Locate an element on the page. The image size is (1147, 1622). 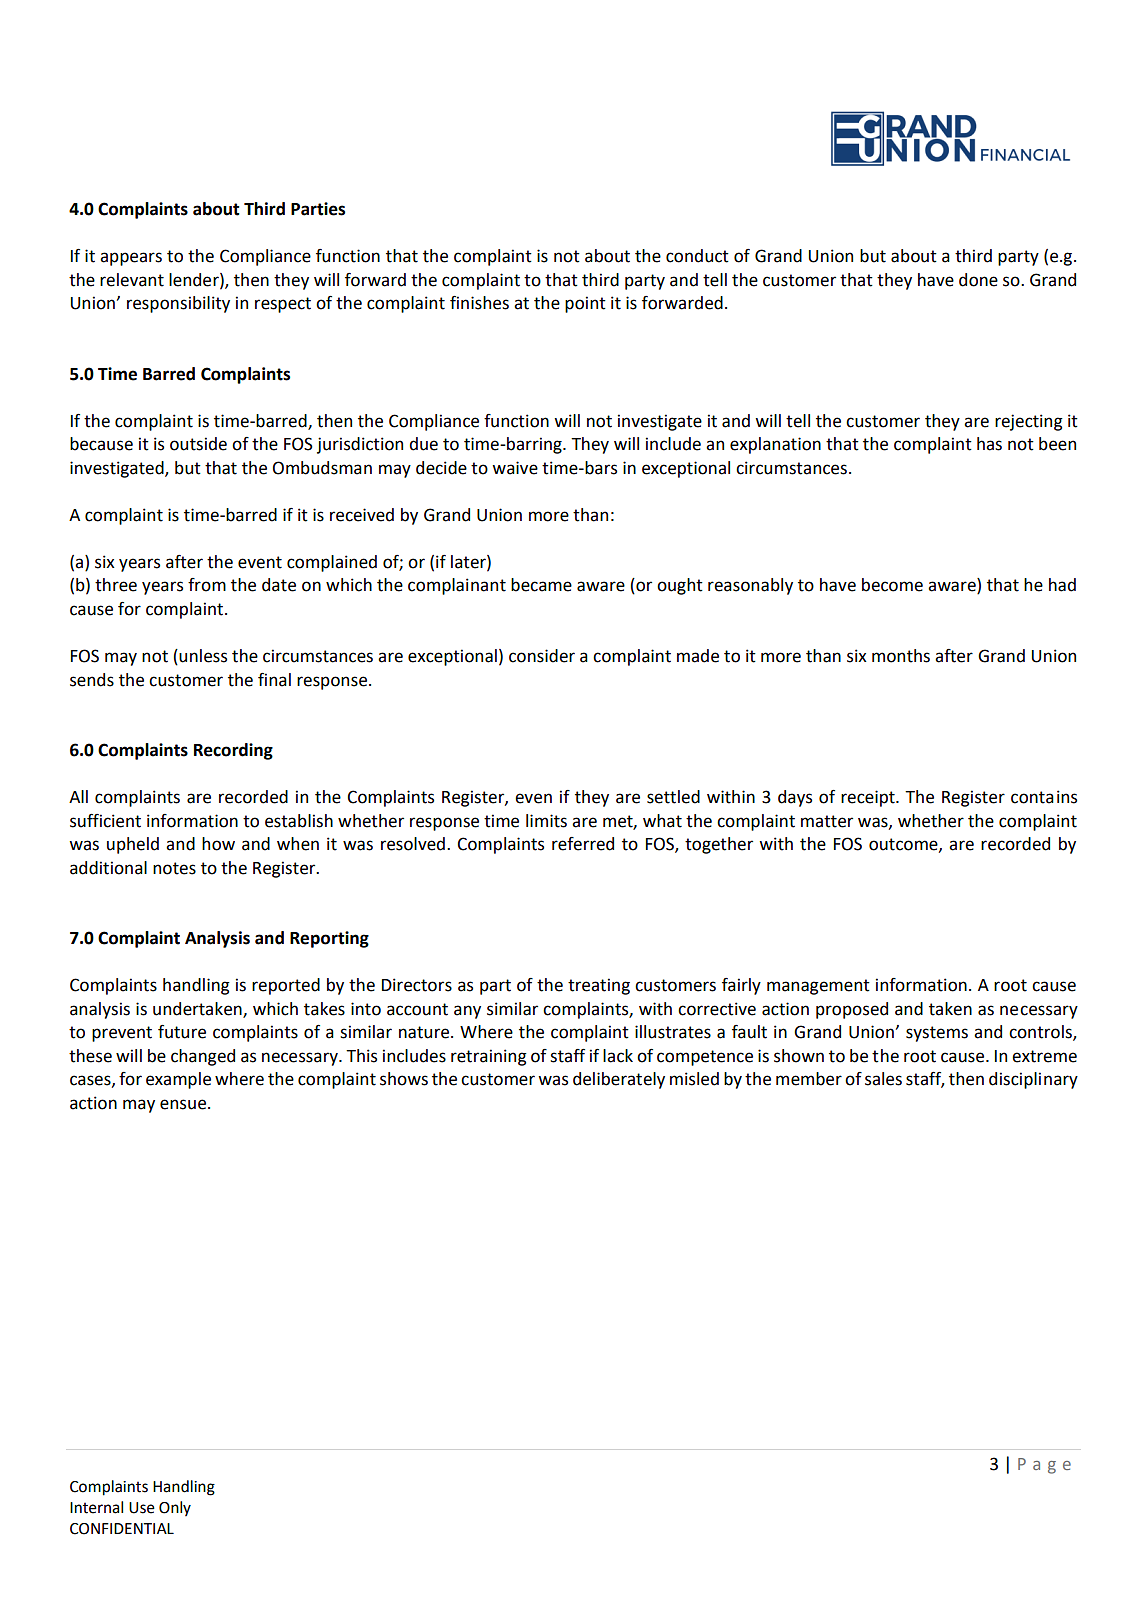
responsibility is located at coordinates (178, 304).
